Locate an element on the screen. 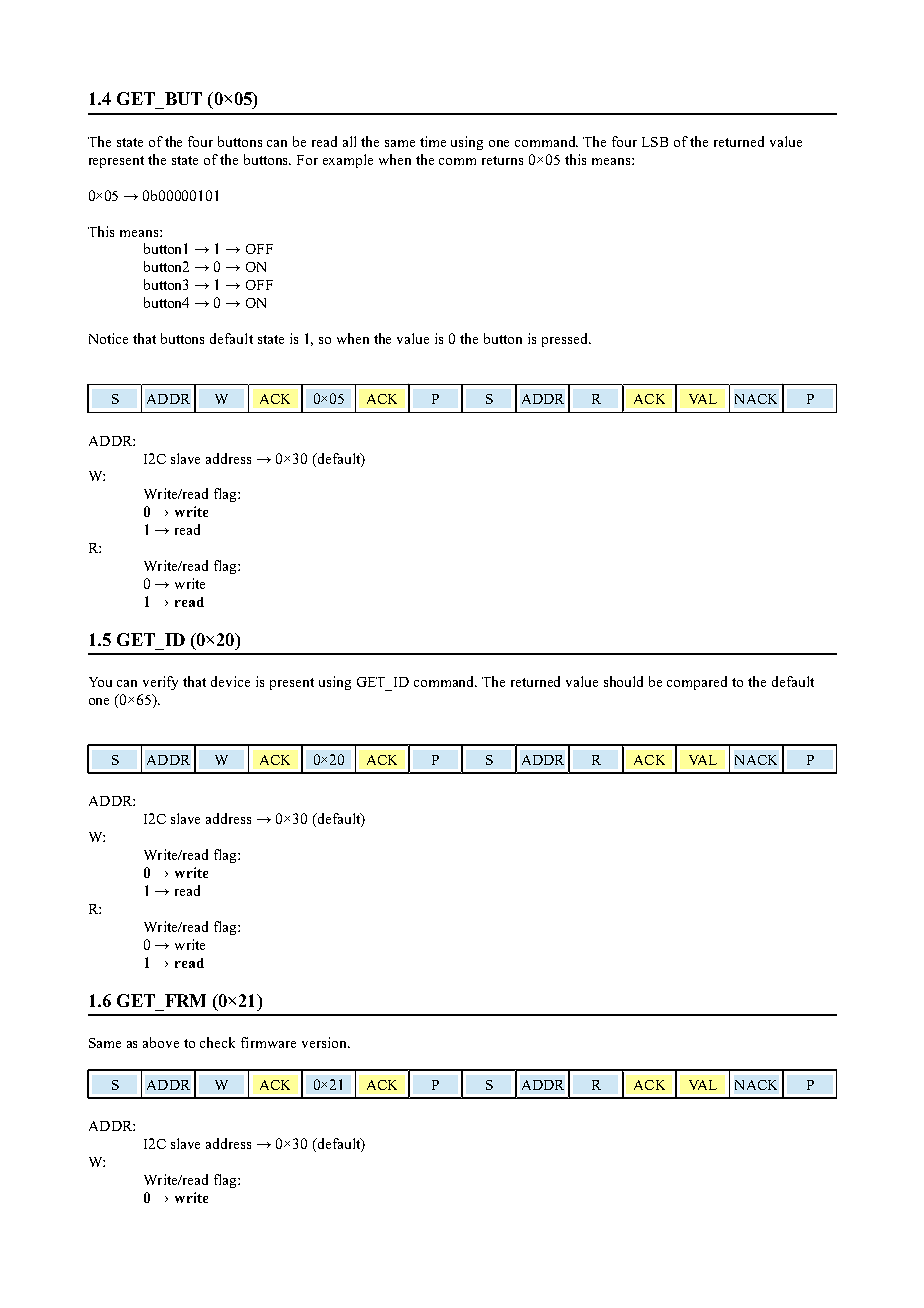 This screenshot has height=1308, width=924. time is located at coordinates (433, 141).
